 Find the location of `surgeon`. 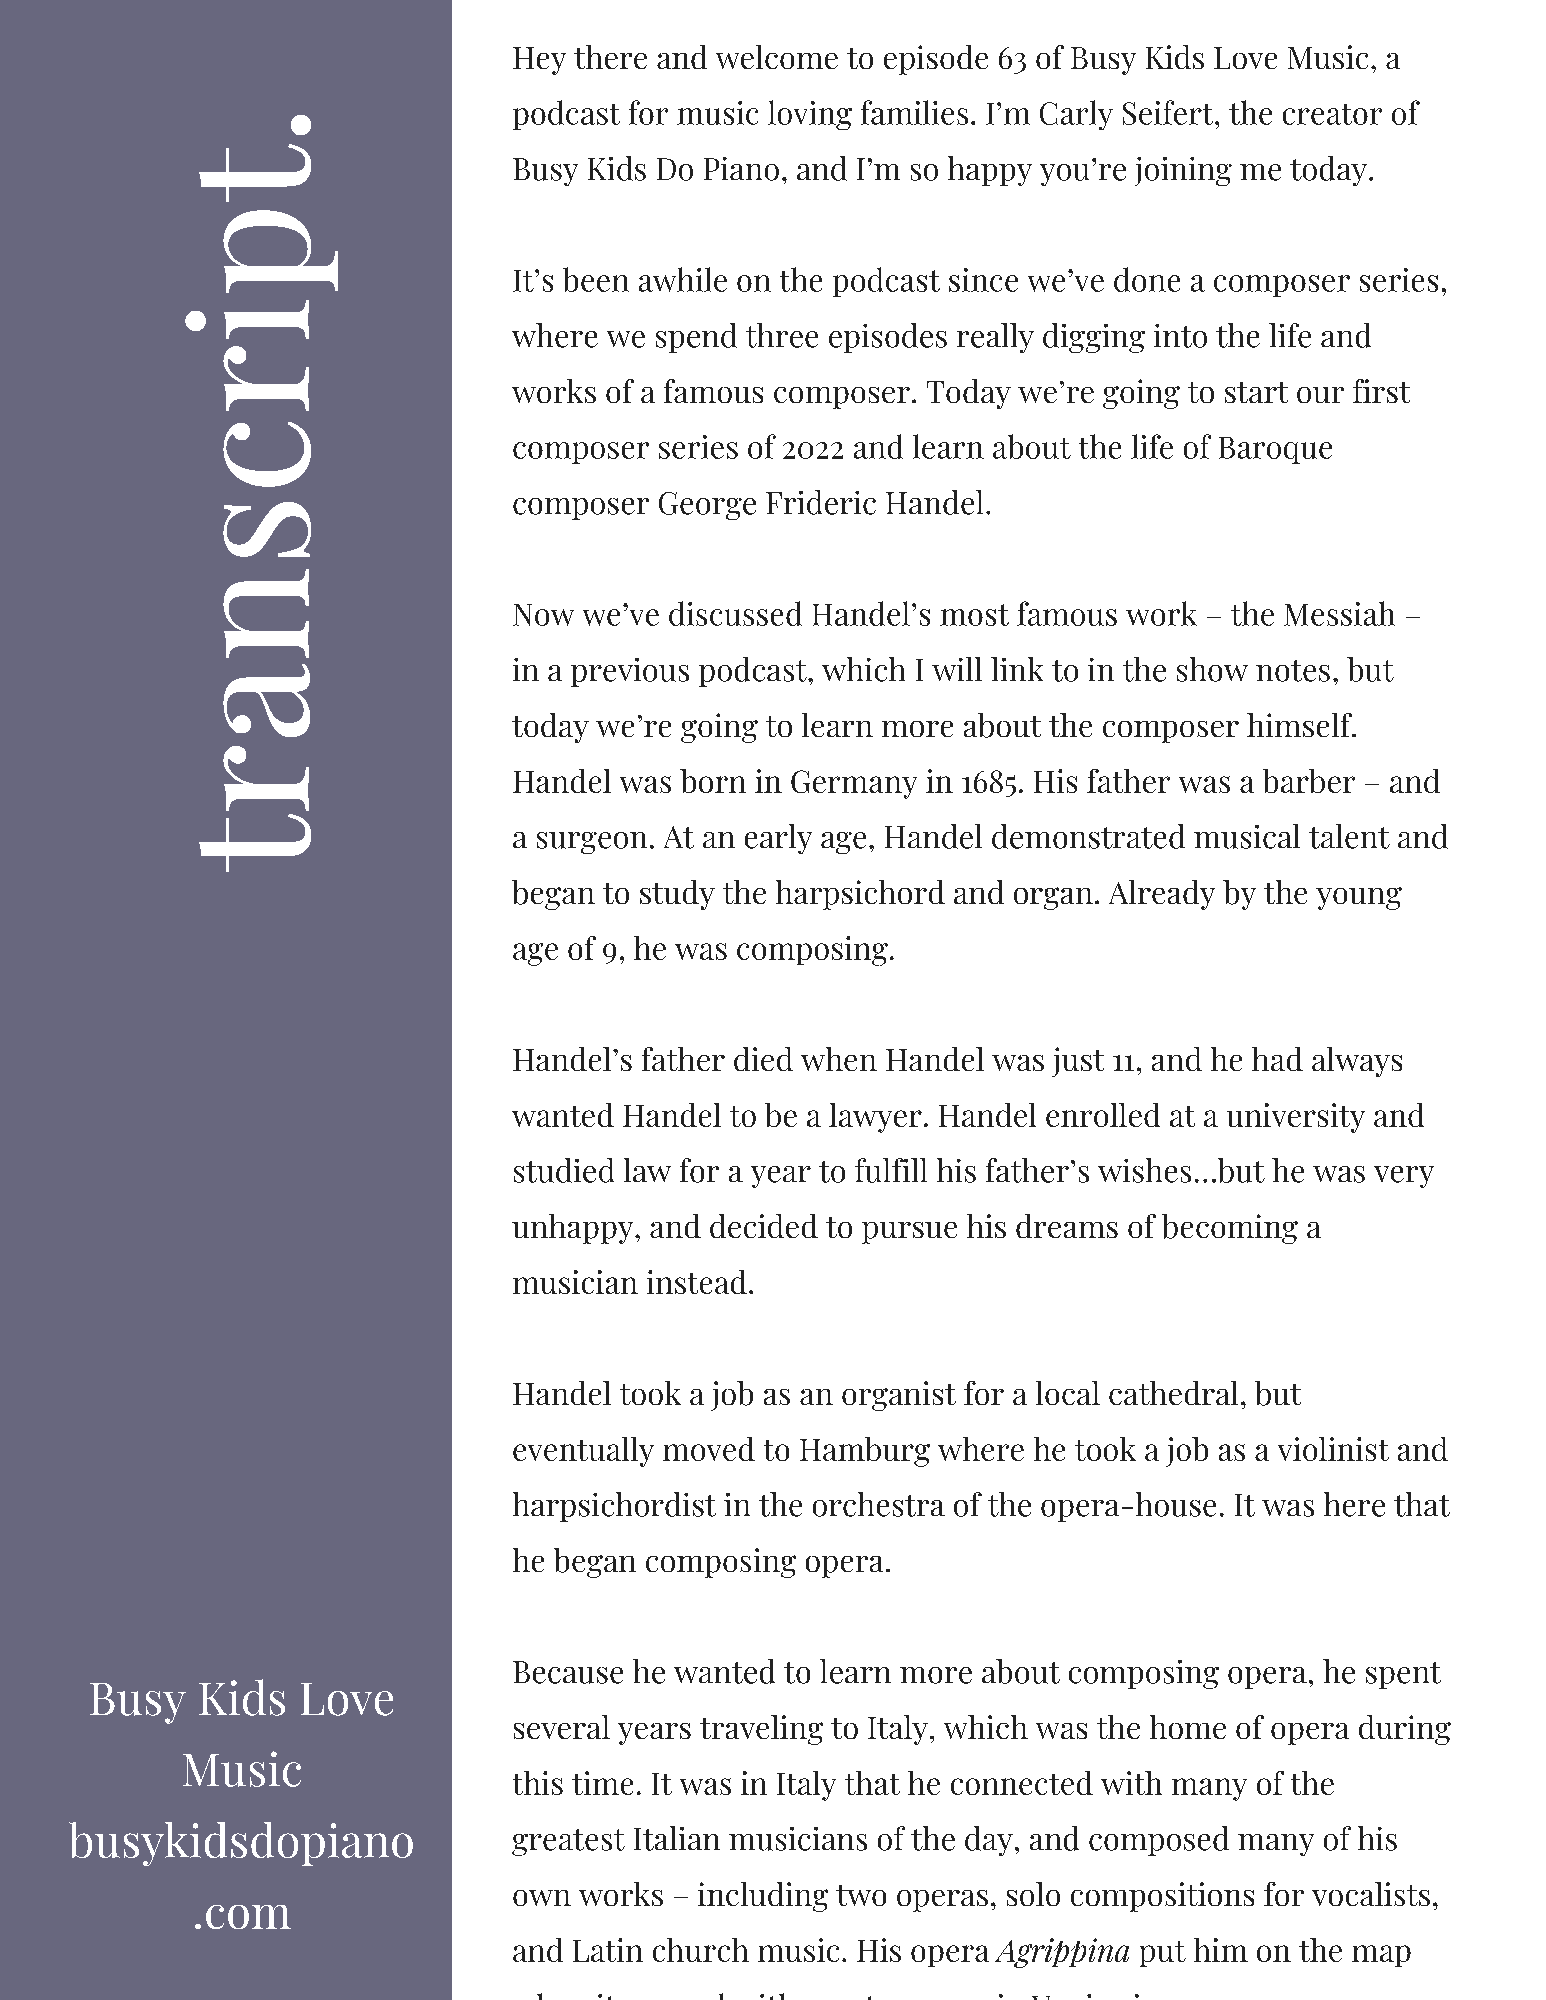

surgeon is located at coordinates (592, 843).
